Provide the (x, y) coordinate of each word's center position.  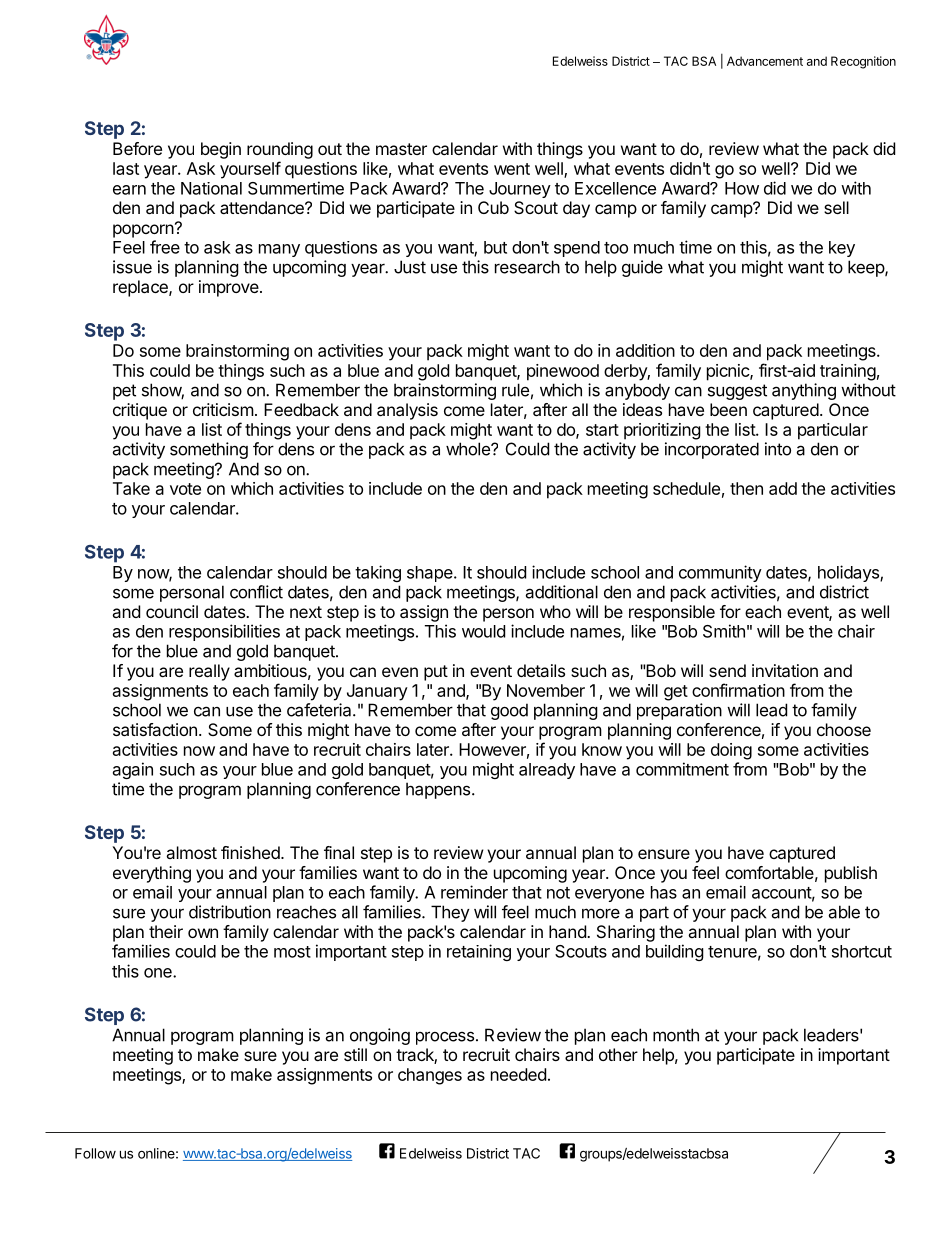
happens (439, 790)
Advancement (765, 61)
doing (731, 751)
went (512, 169)
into (778, 449)
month (676, 1035)
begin (221, 150)
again (133, 770)
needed (518, 1074)
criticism (223, 409)
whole (469, 449)
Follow (95, 1153)
